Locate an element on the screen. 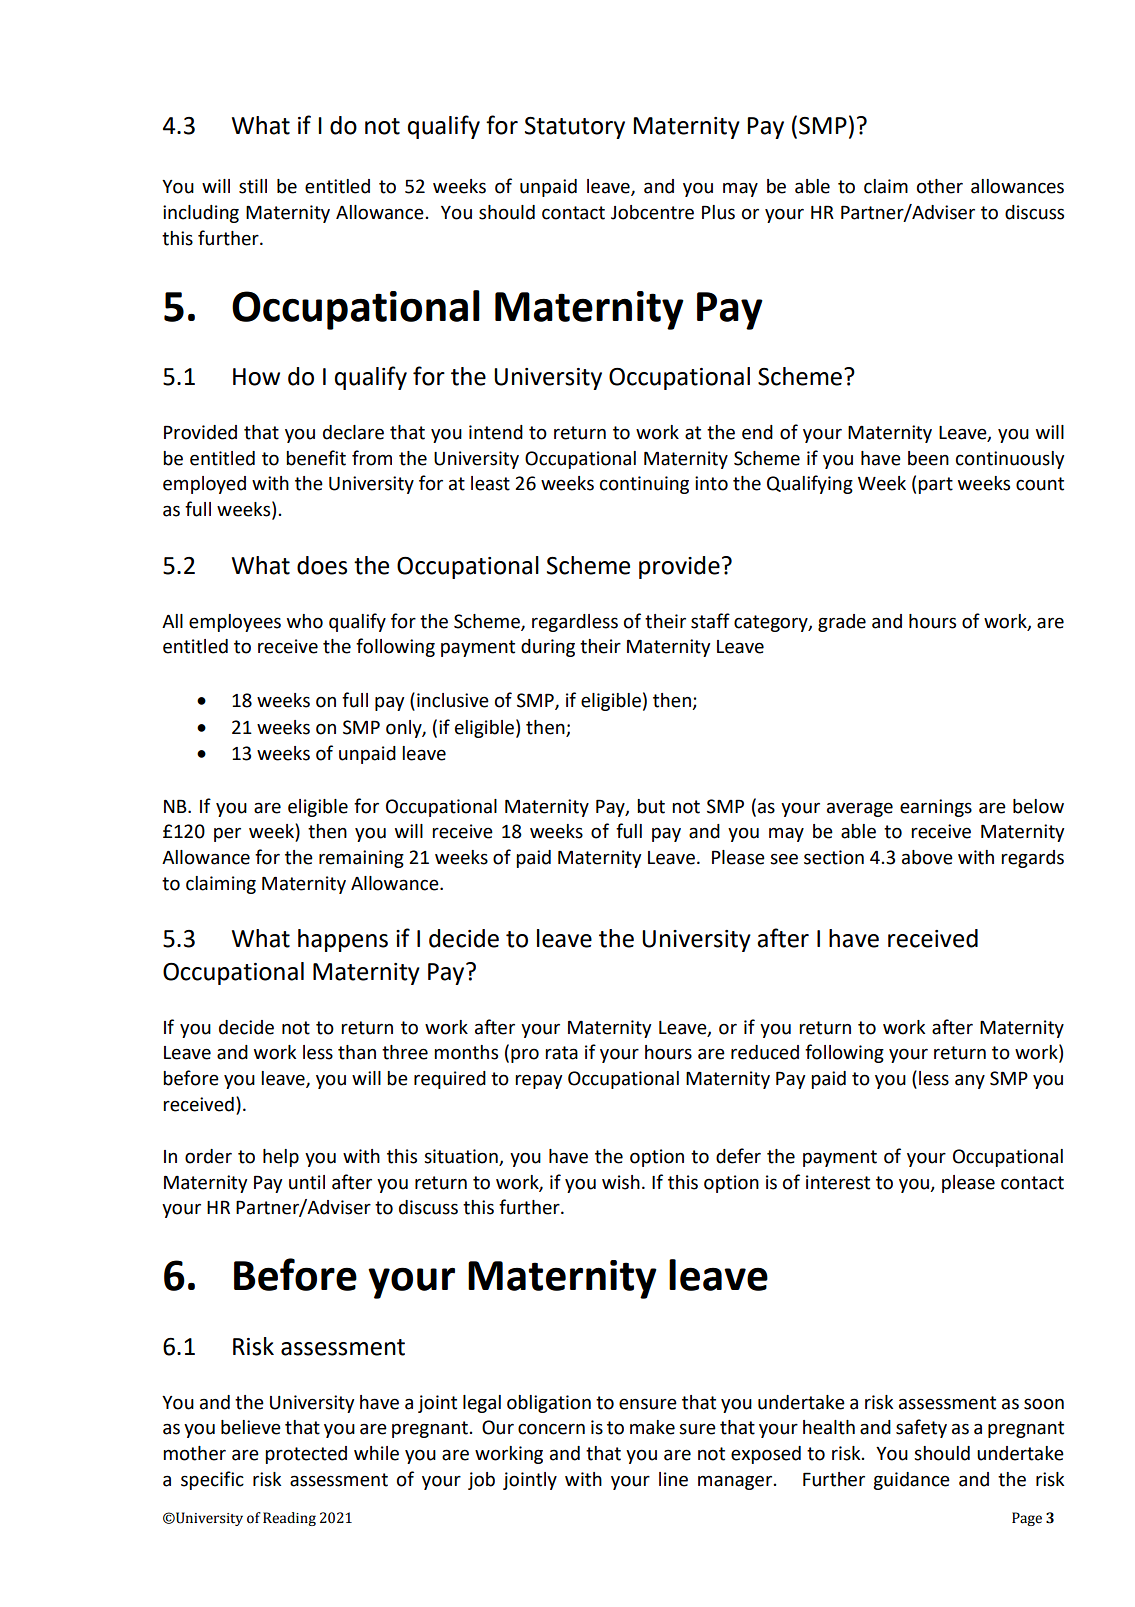 The width and height of the screenshot is (1135, 1607). grade is located at coordinates (842, 623).
